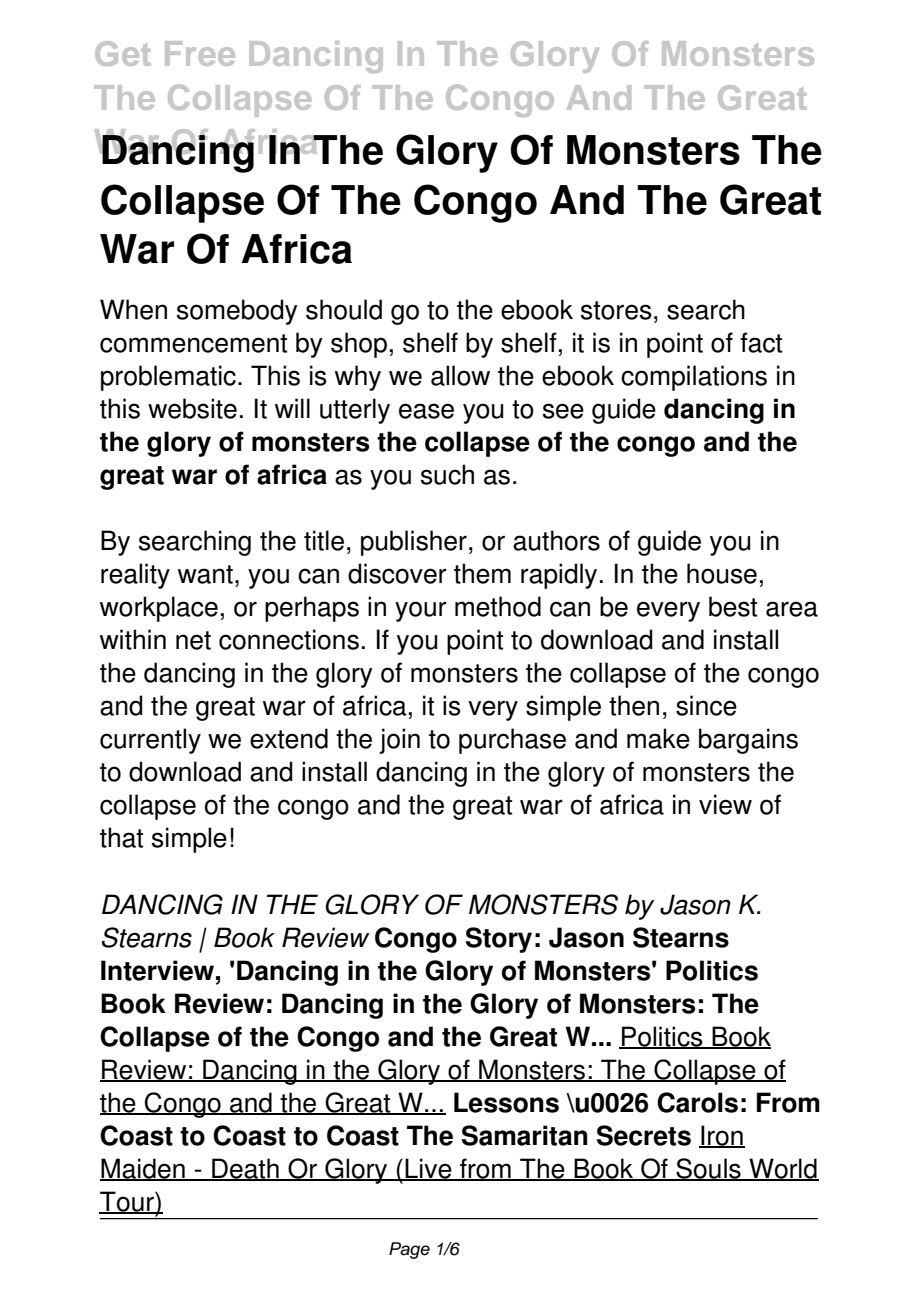 This screenshot has width=924, height=1311. I want to click on Death, so click(245, 1169).
